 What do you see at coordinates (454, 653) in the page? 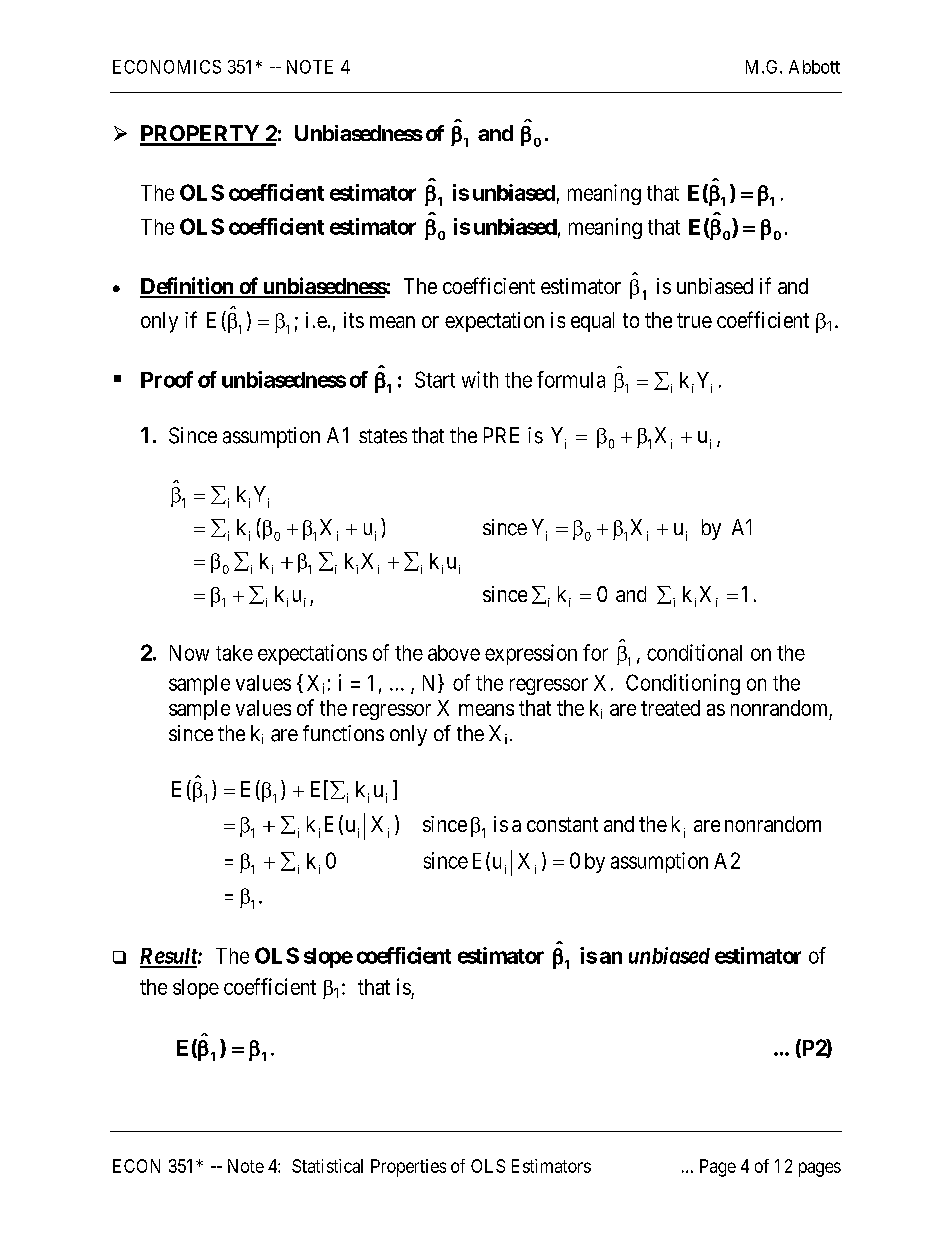
I see `above` at bounding box center [454, 653].
